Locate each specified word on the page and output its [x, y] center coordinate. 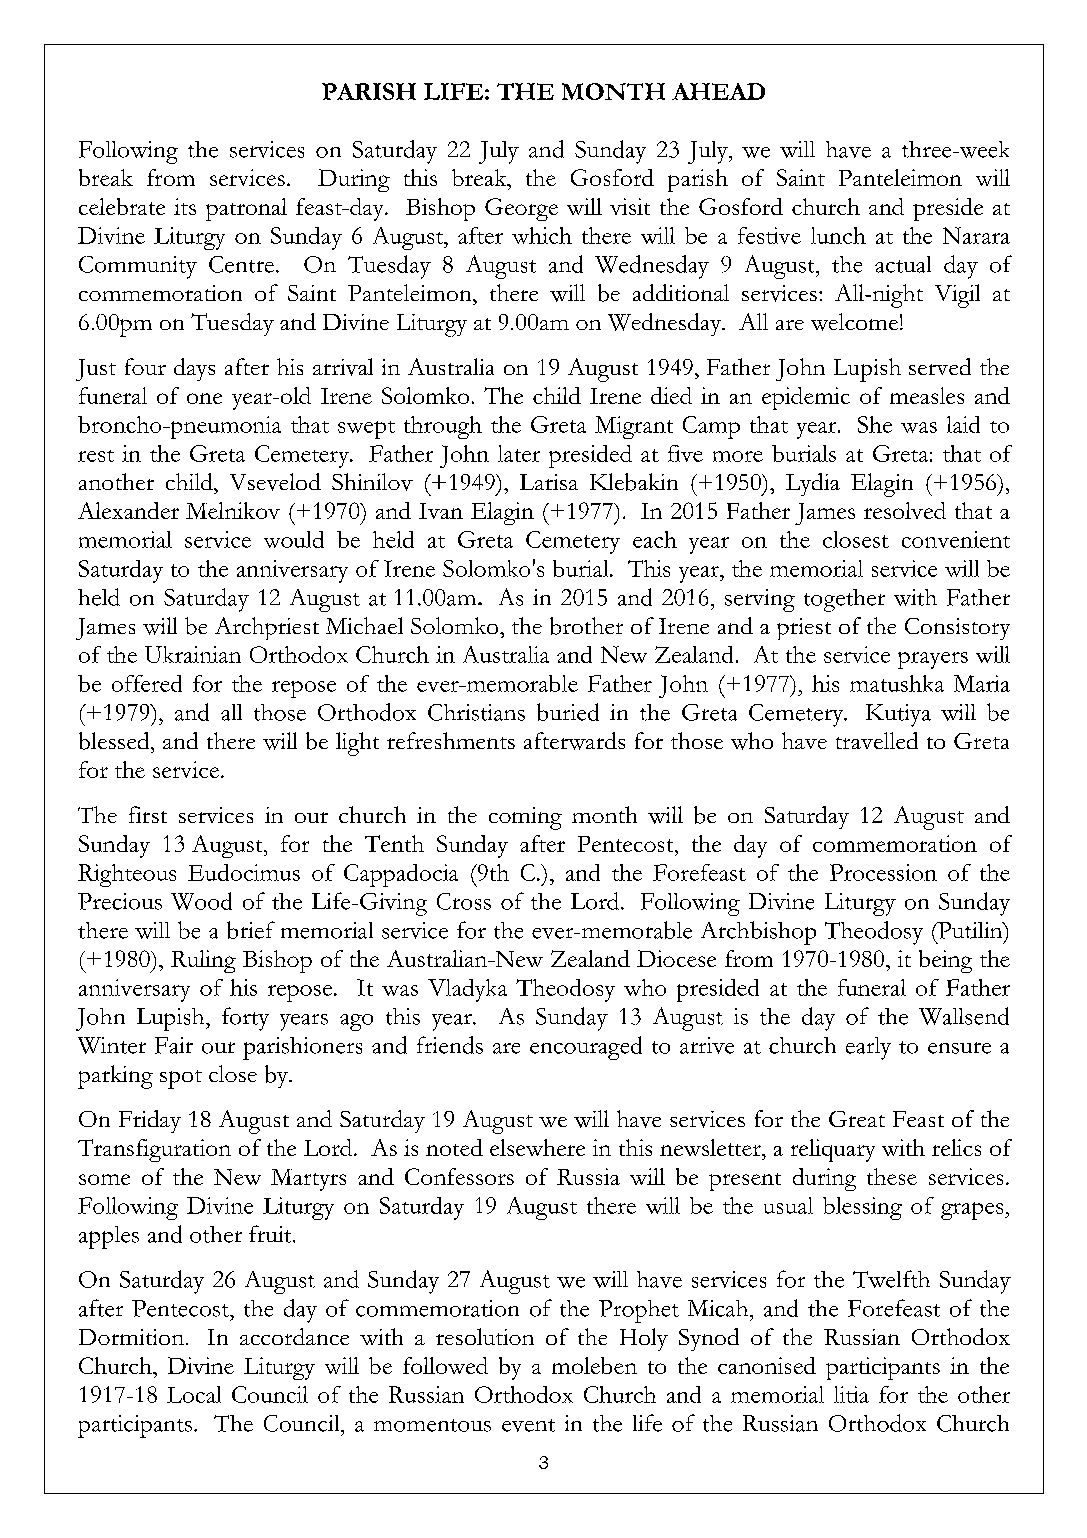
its [185, 206]
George [521, 209]
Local [194, 1394]
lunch [838, 235]
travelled [877, 740]
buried [568, 712]
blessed [115, 741]
